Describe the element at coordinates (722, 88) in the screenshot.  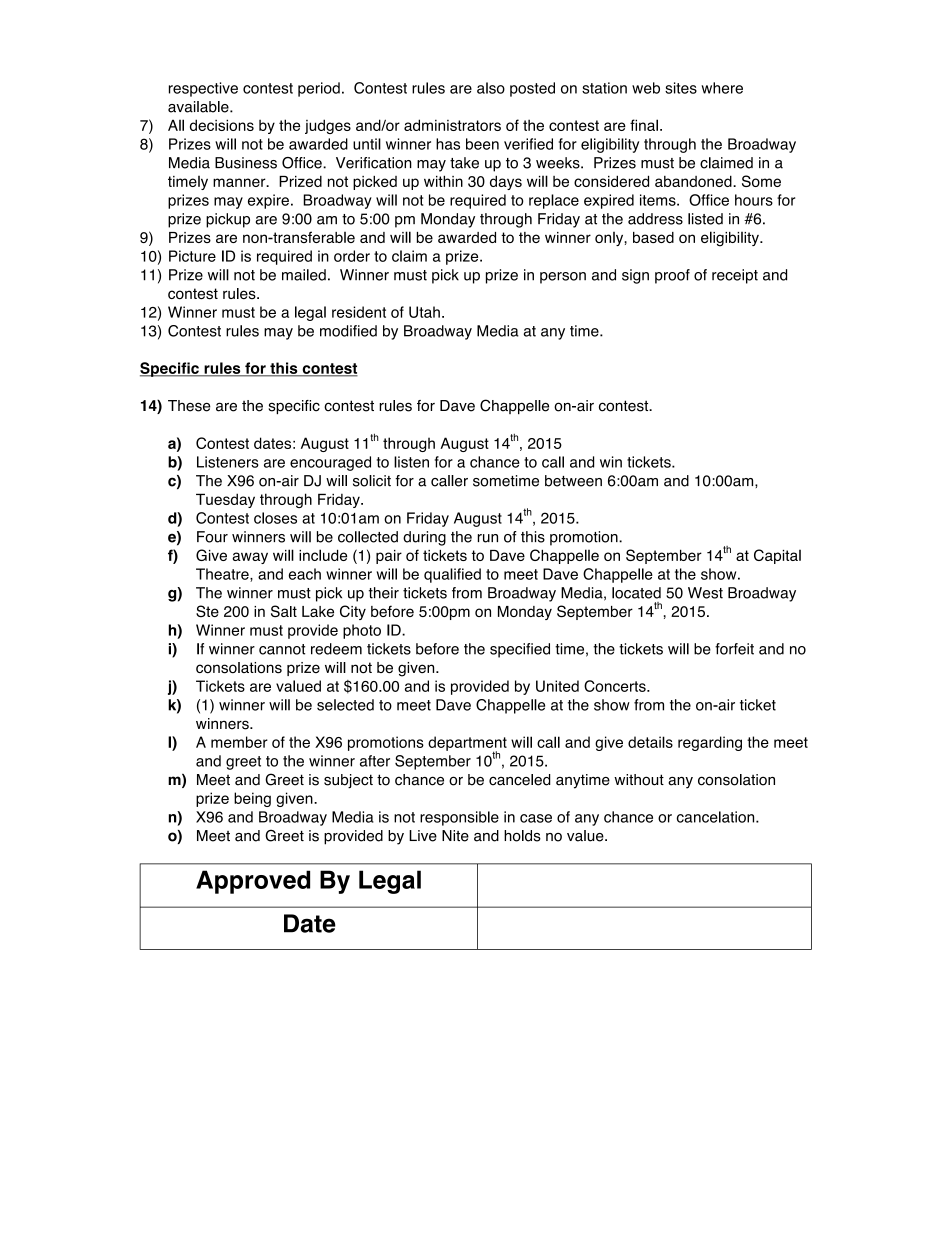
I see `where` at that location.
